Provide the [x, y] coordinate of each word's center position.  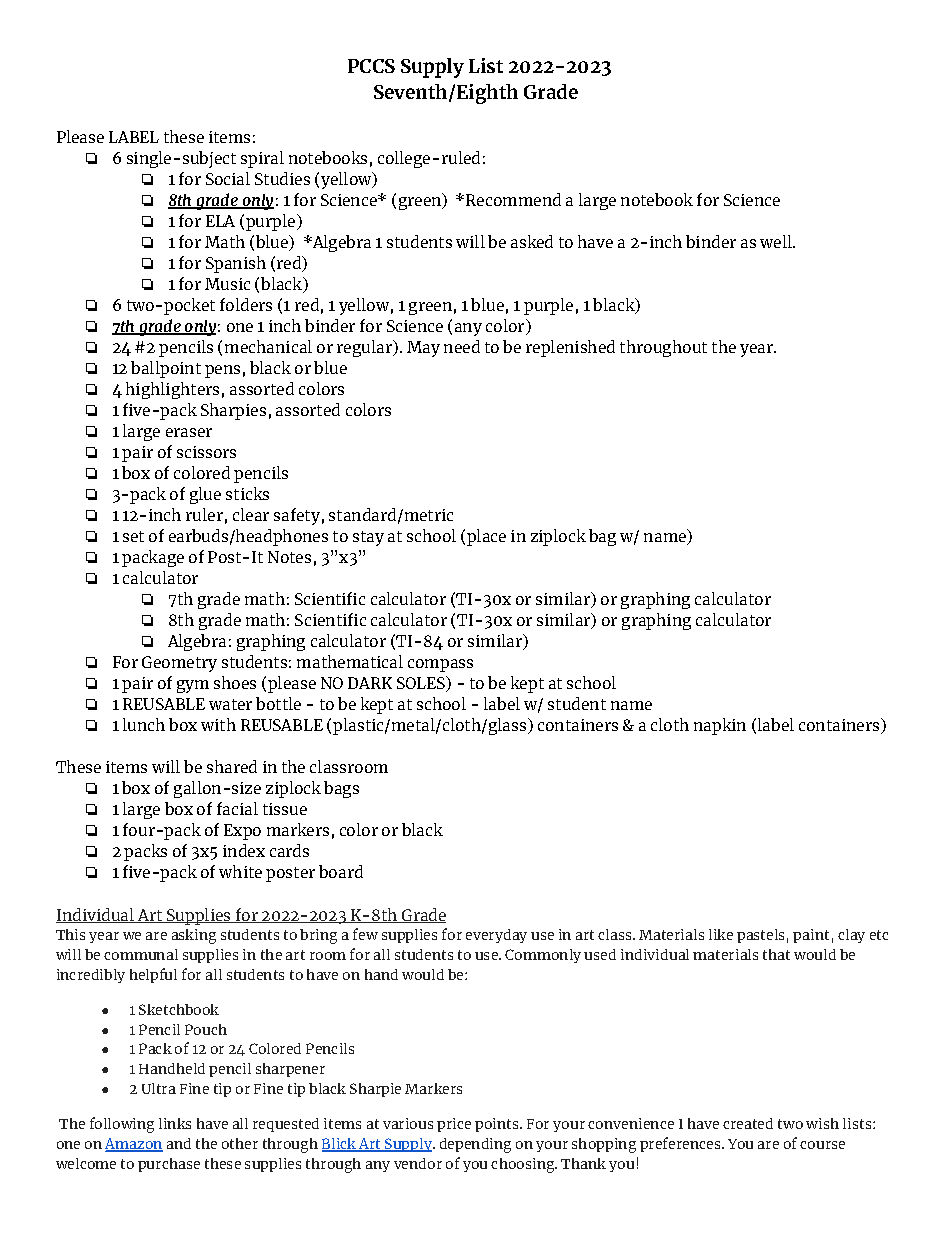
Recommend [513, 199]
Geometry [179, 664]
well [777, 241]
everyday [496, 936]
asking [194, 936]
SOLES [422, 684]
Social [228, 178]
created [748, 1123]
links [175, 1123]
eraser [189, 432]
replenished [570, 348]
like [721, 934]
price [454, 1125]
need [462, 346]
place [486, 537]
